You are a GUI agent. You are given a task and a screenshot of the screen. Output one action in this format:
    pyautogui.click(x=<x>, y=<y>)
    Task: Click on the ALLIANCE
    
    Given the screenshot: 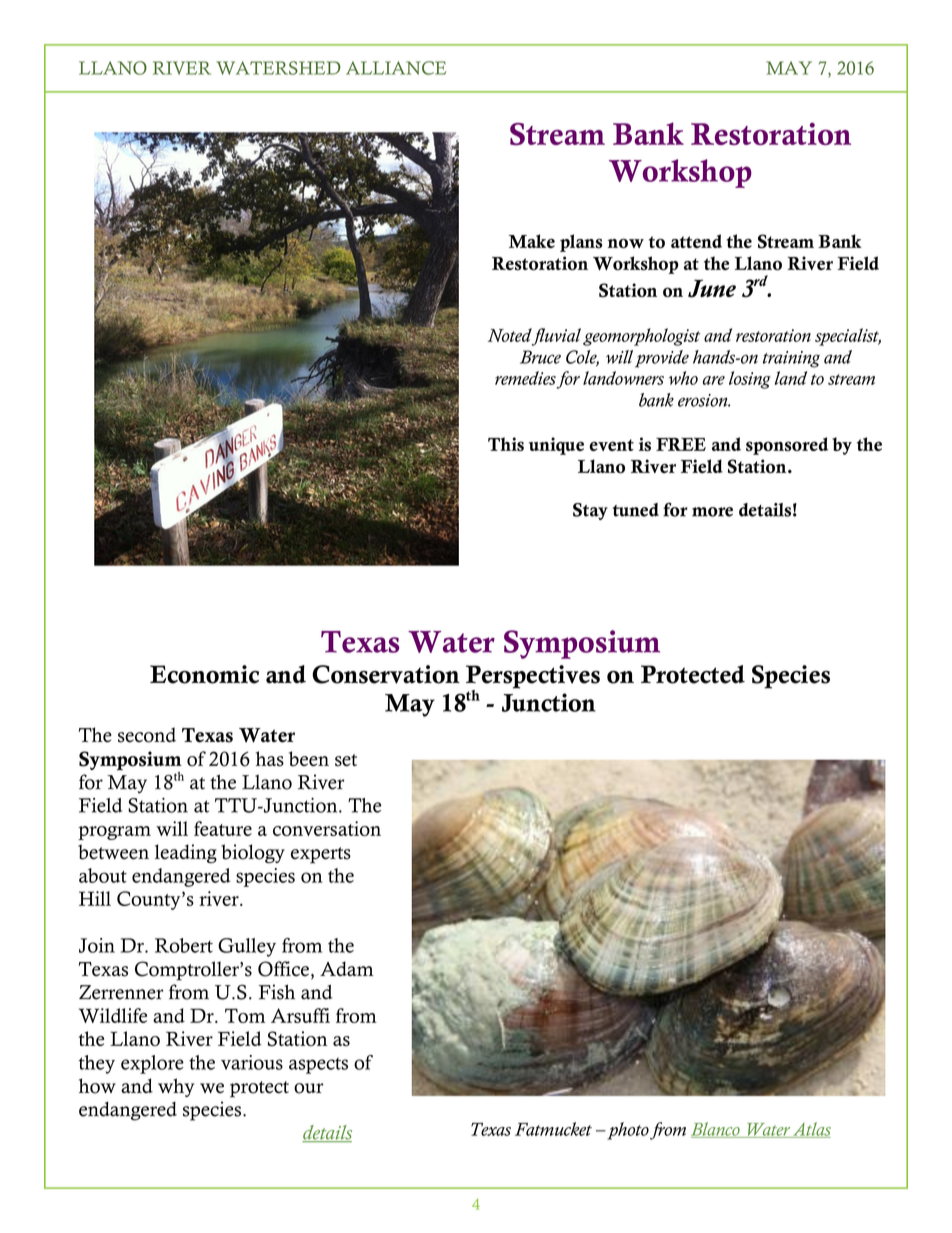 What is the action you would take?
    pyautogui.click(x=396, y=68)
